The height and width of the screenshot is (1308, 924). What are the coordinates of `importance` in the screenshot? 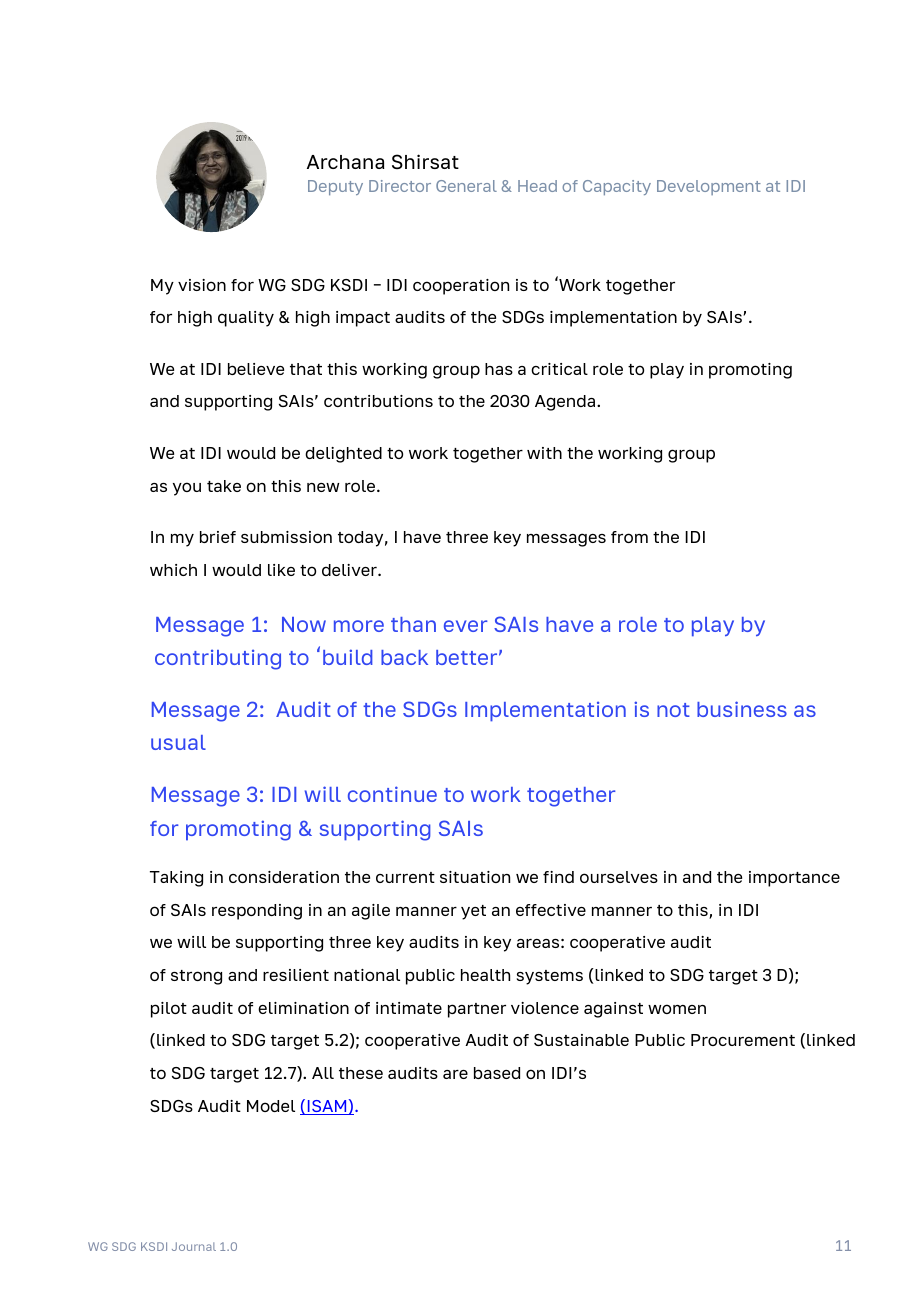 It's located at (794, 879).
